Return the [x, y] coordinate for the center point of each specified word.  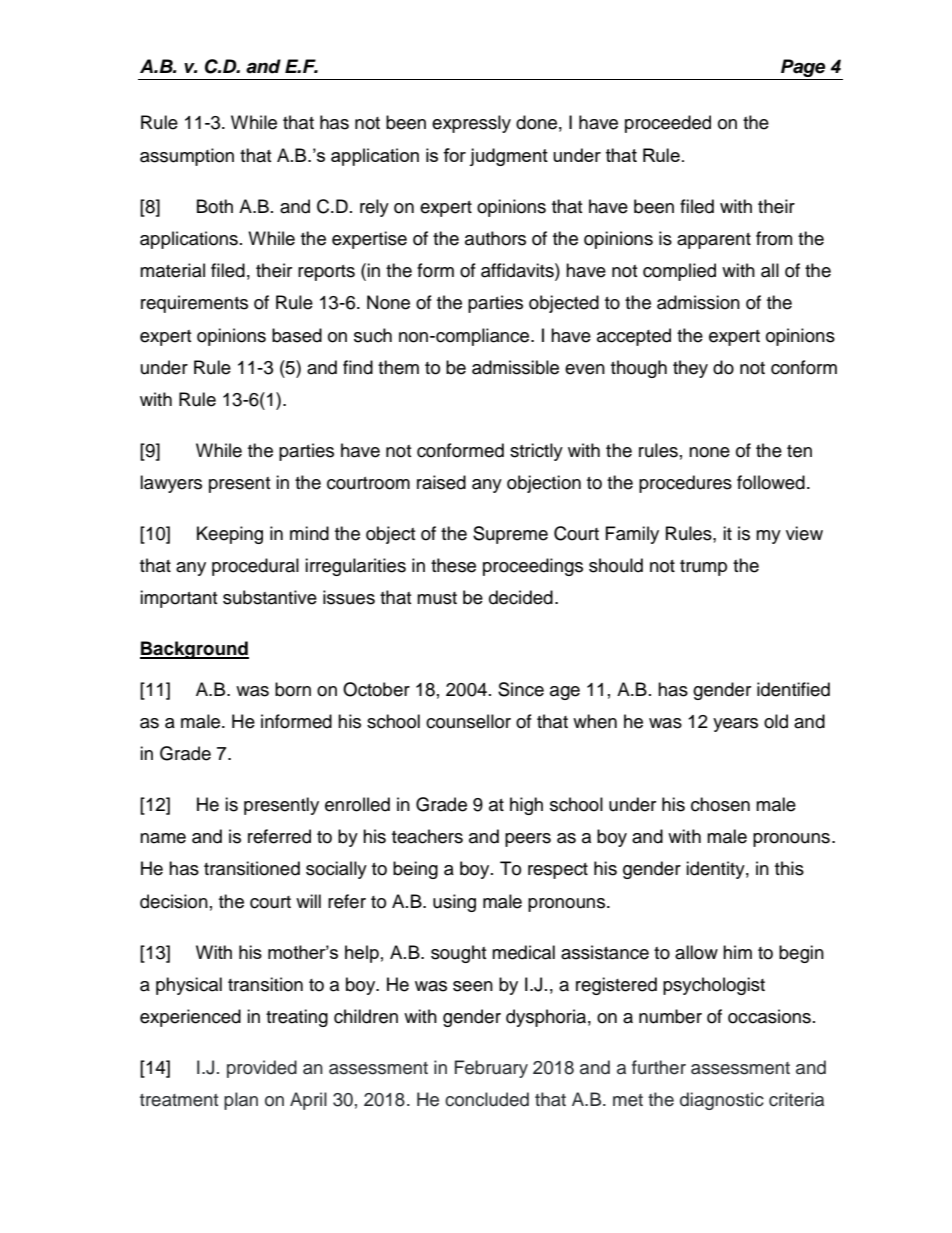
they [690, 369]
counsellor [468, 721]
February [491, 1069]
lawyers [171, 484]
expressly [471, 124]
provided [262, 1069]
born [293, 689]
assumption [187, 157]
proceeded [668, 124]
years [735, 725]
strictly [536, 452]
